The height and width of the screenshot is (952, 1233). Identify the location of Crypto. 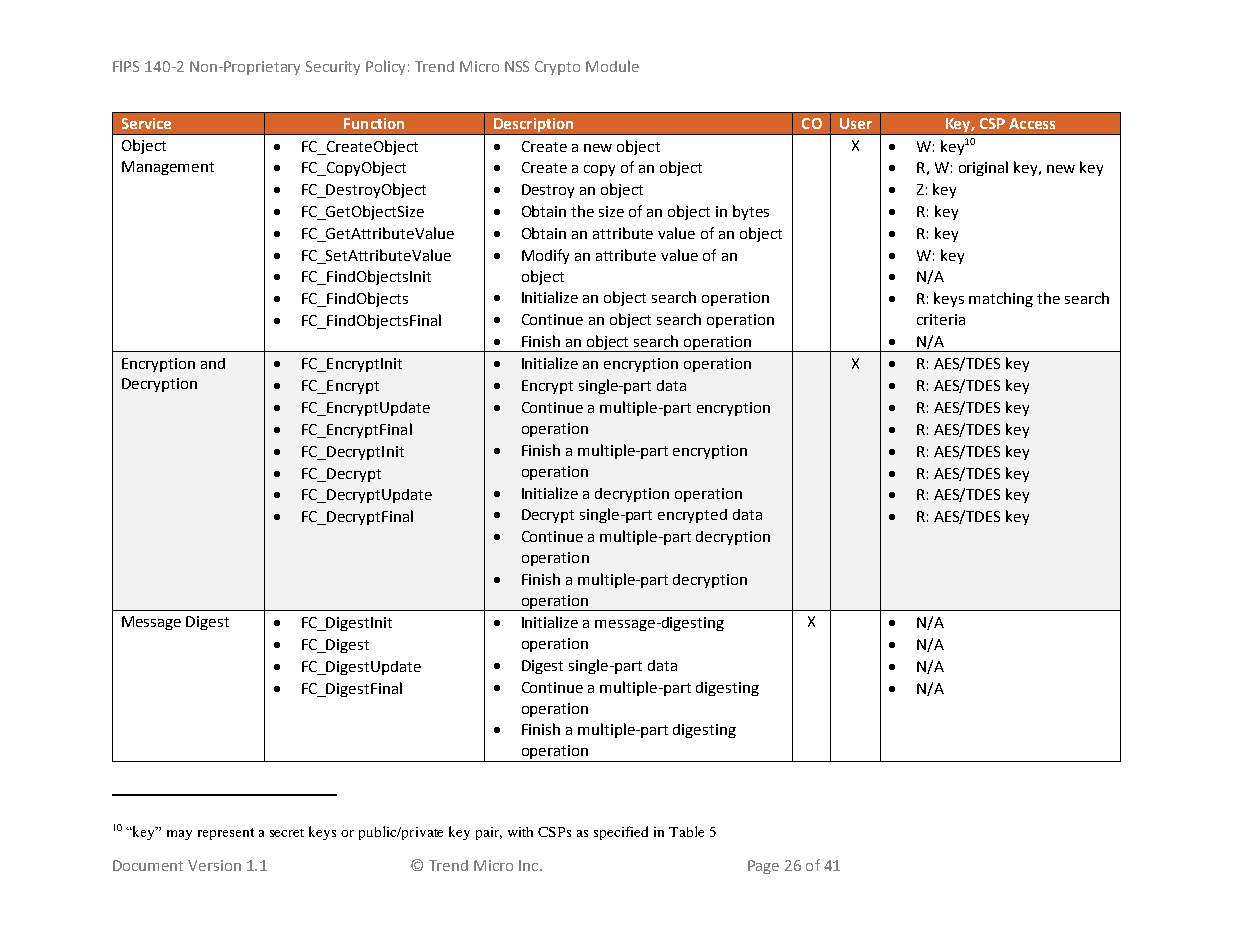
(557, 68).
